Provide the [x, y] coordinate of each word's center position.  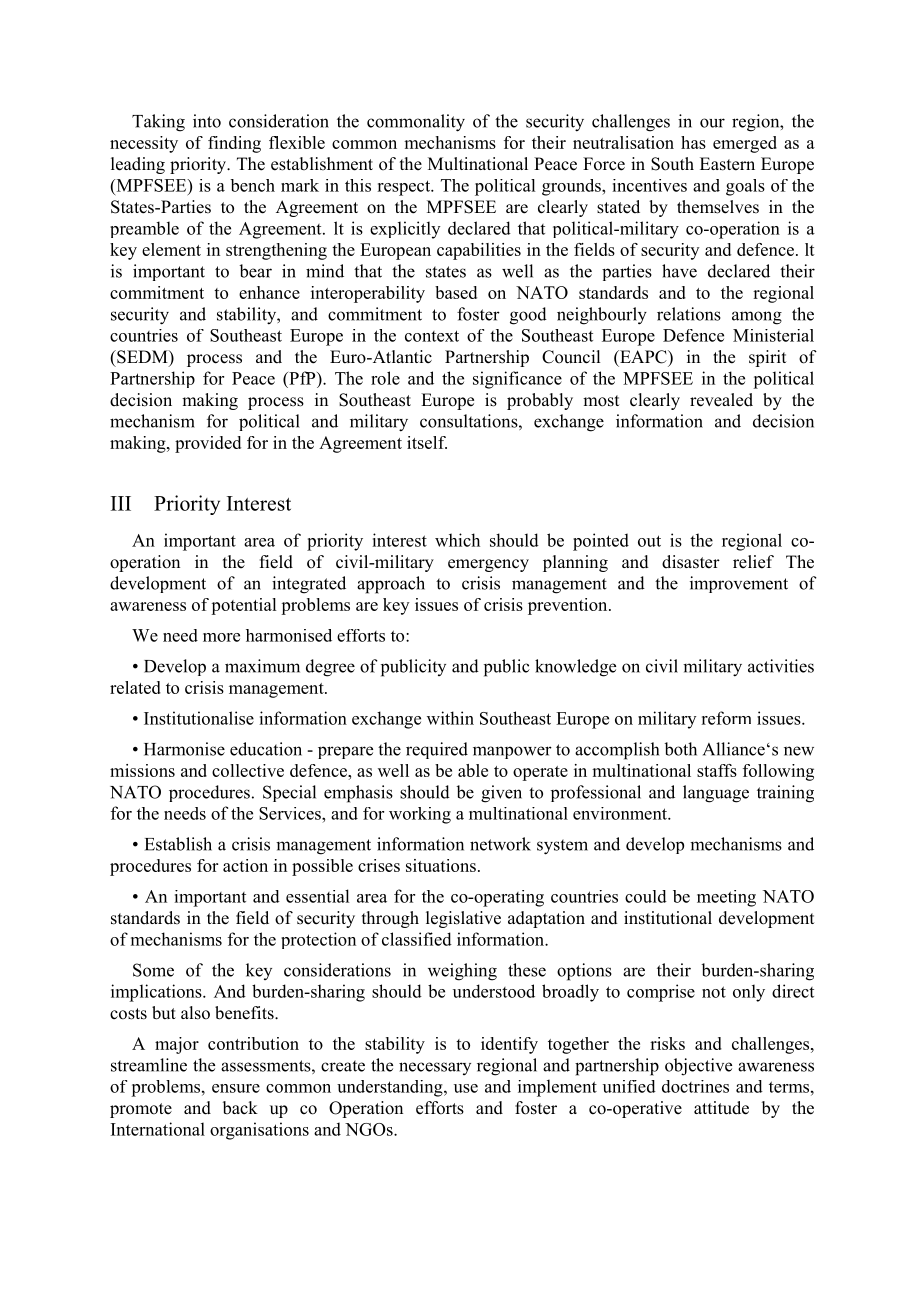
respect [405, 188]
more [221, 637]
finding [234, 144]
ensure [236, 1088]
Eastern [727, 164]
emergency [488, 565]
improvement [739, 584]
